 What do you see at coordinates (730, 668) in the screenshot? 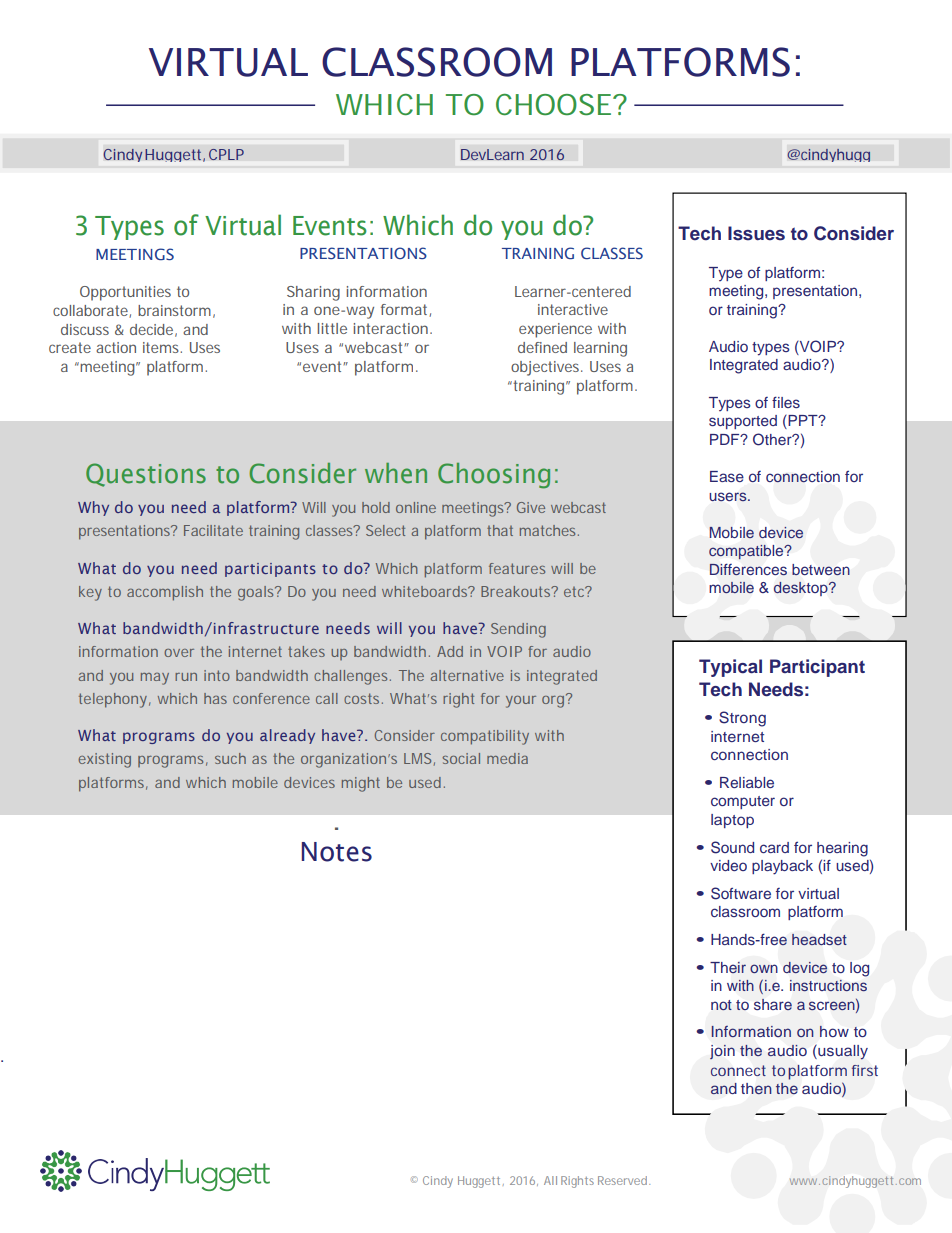
I see `Typical` at bounding box center [730, 668].
